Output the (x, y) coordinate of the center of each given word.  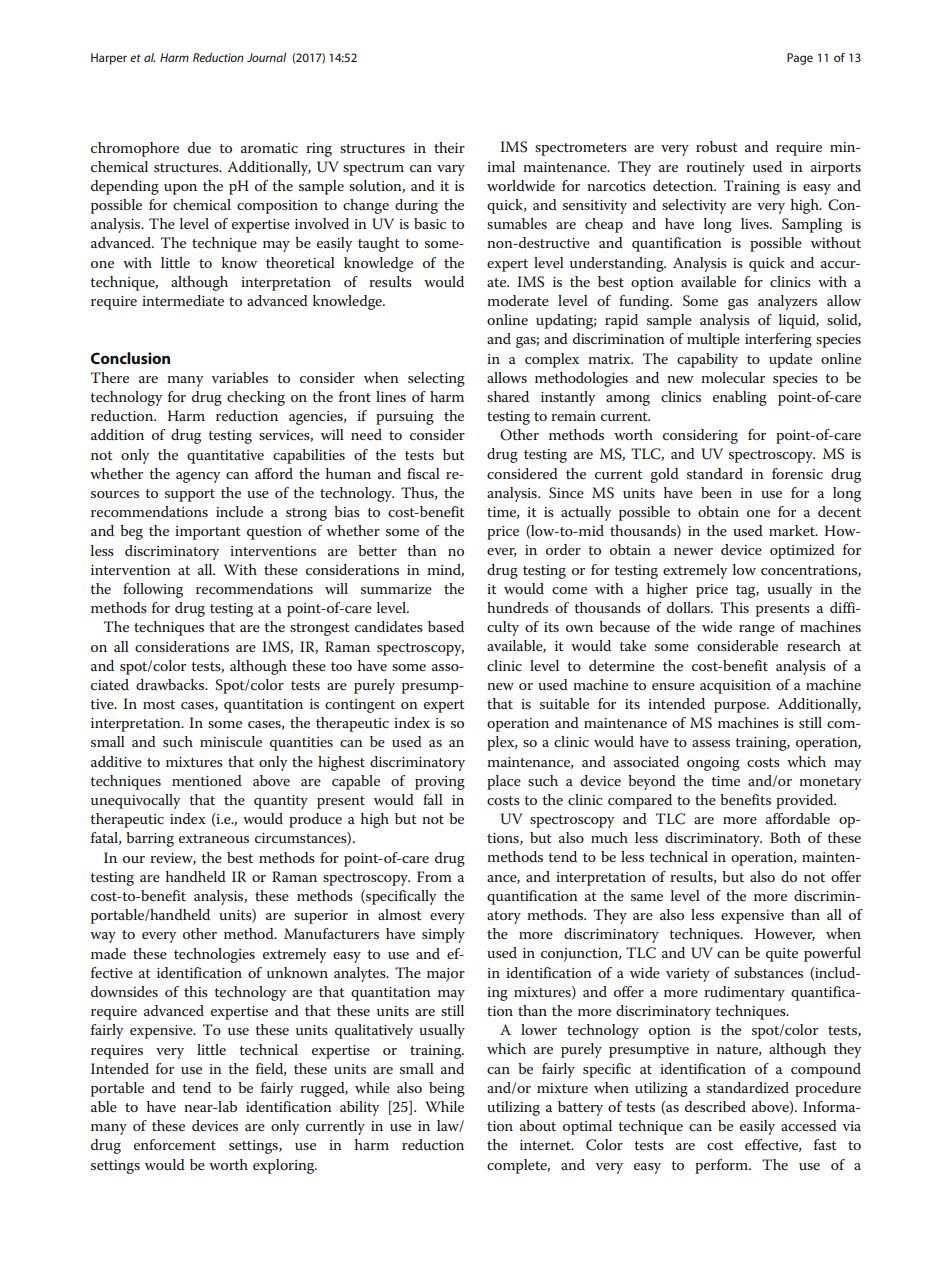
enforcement (175, 1144)
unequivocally (135, 801)
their (449, 147)
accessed (809, 1125)
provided (806, 801)
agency (198, 477)
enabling (740, 398)
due (199, 147)
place (504, 782)
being (447, 1089)
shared (508, 396)
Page (800, 59)
